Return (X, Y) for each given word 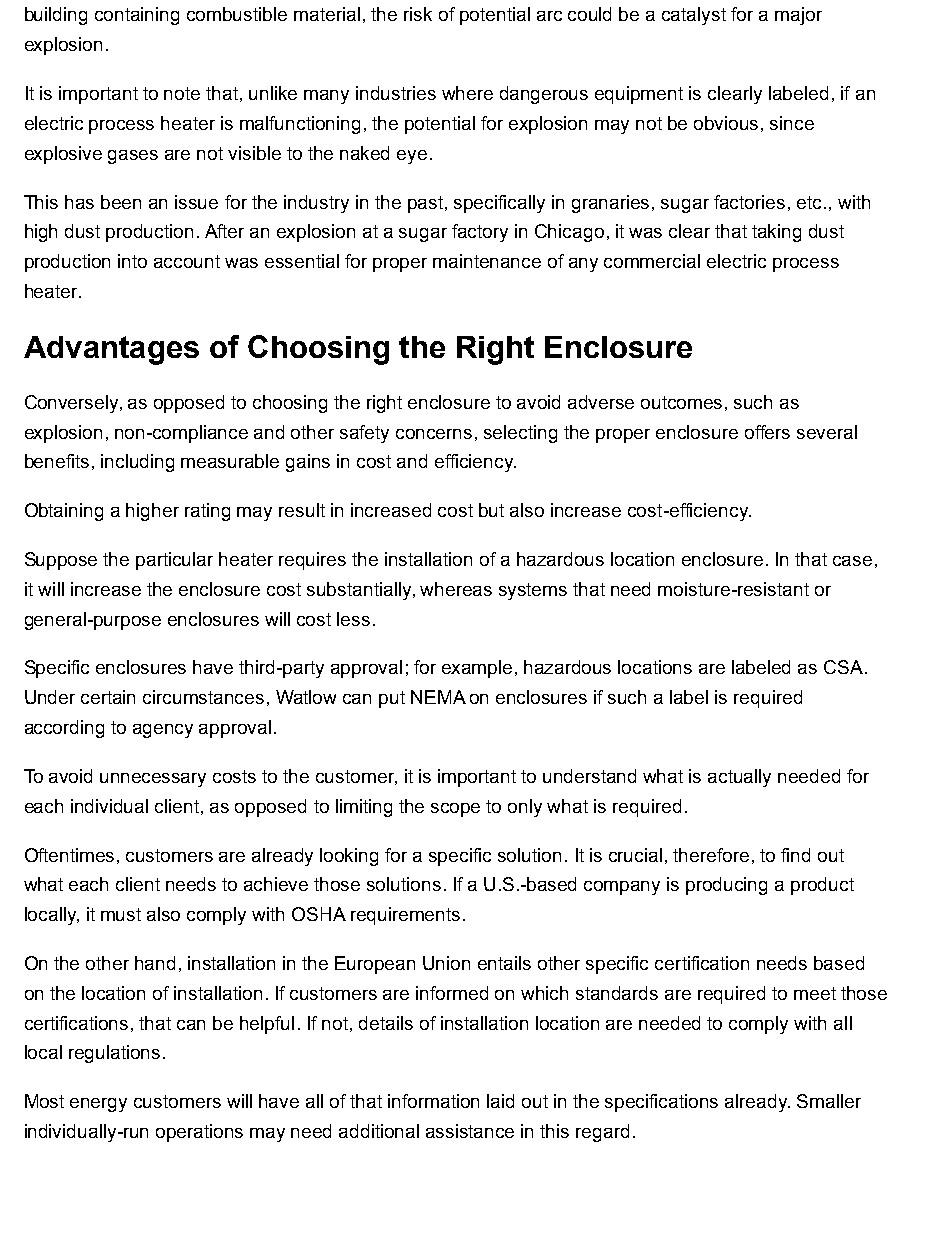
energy (98, 1105)
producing (726, 886)
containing (137, 16)
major (798, 16)
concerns (434, 434)
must (121, 914)
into (132, 261)
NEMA (438, 697)
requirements (405, 916)
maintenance (487, 261)
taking (776, 233)
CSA (843, 667)
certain (108, 697)
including (137, 463)
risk (418, 14)
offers (767, 432)
